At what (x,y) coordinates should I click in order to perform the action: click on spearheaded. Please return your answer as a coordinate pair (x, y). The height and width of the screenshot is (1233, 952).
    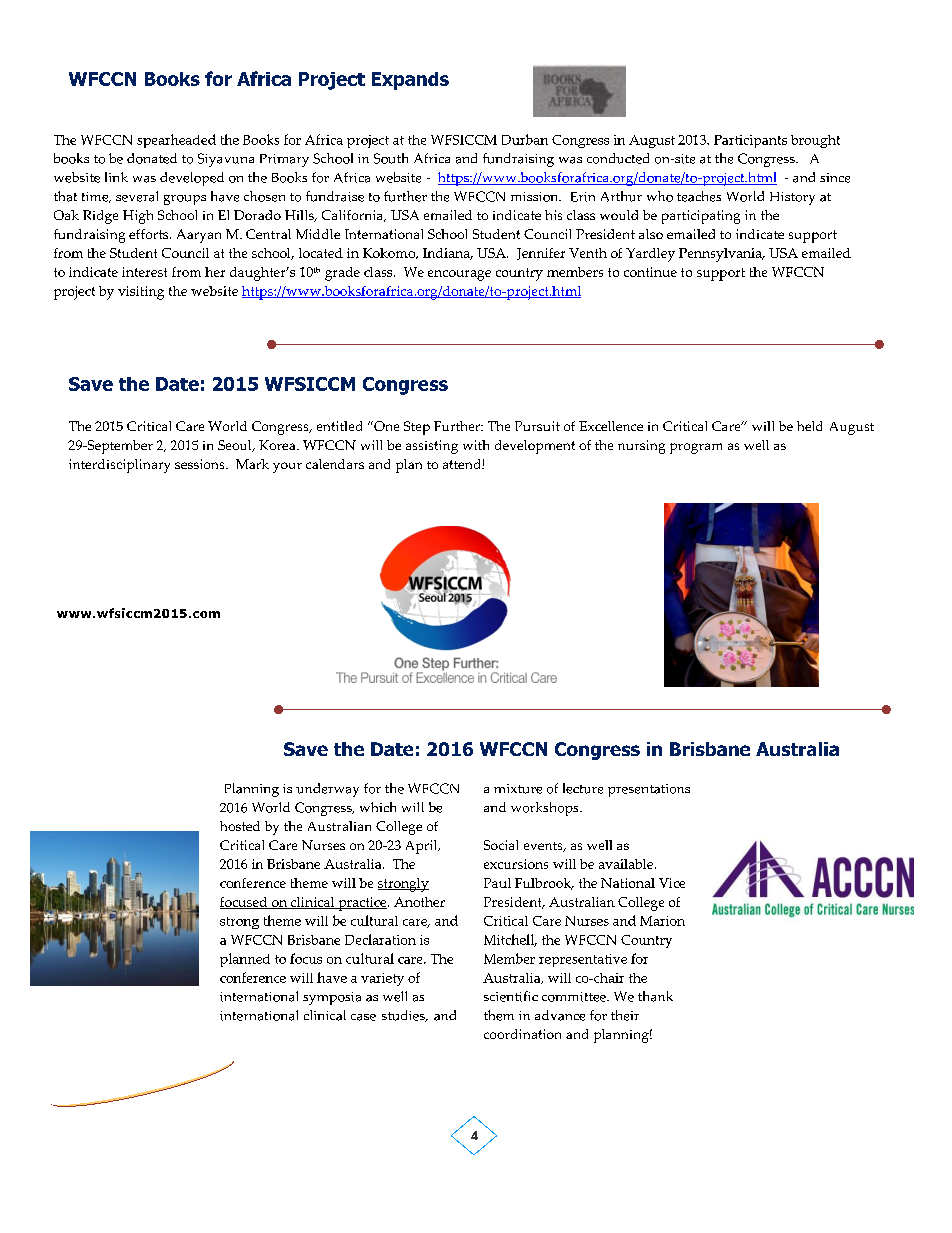
    Looking at the image, I should click on (176, 141).
